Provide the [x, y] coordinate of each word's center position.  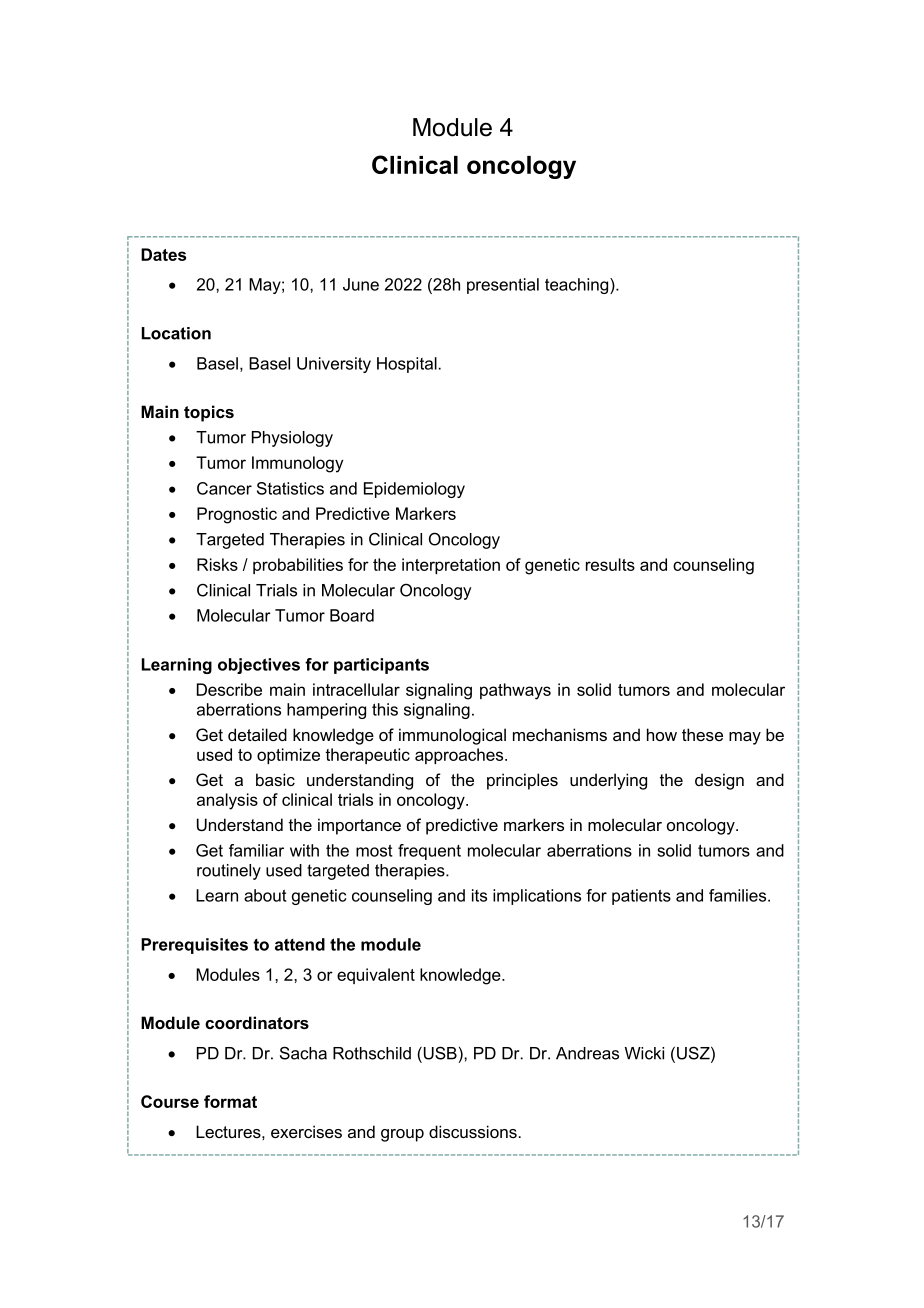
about [265, 895]
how [662, 734]
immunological [452, 736]
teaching [578, 286]
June [361, 284]
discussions [473, 1131]
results [610, 564]
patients [641, 897]
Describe [229, 689]
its [479, 895]
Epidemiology [414, 490]
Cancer [224, 488]
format [230, 1101]
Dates [163, 254]
